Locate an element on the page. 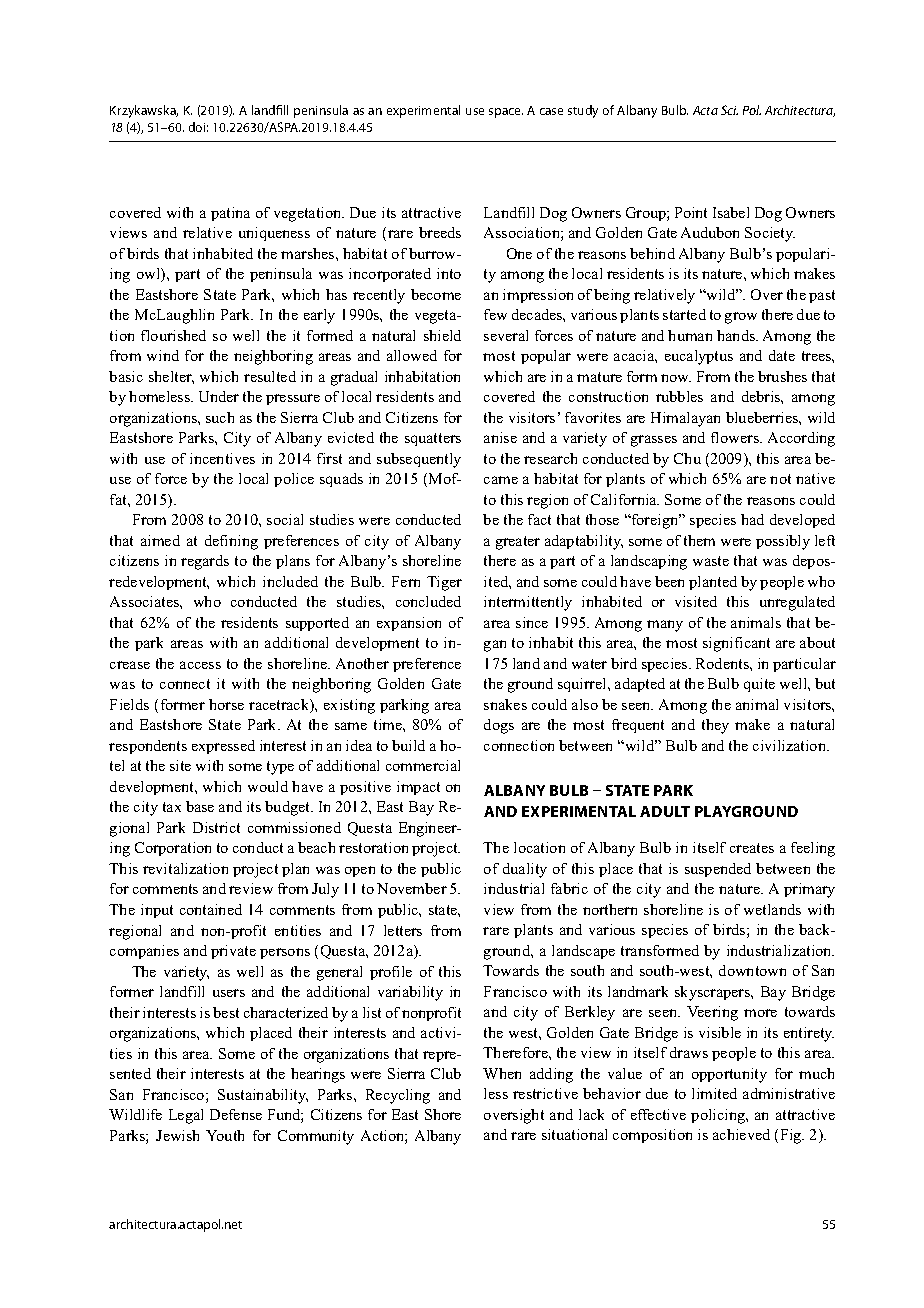 This image has height=1308, width=924. achieved is located at coordinates (741, 1134).
